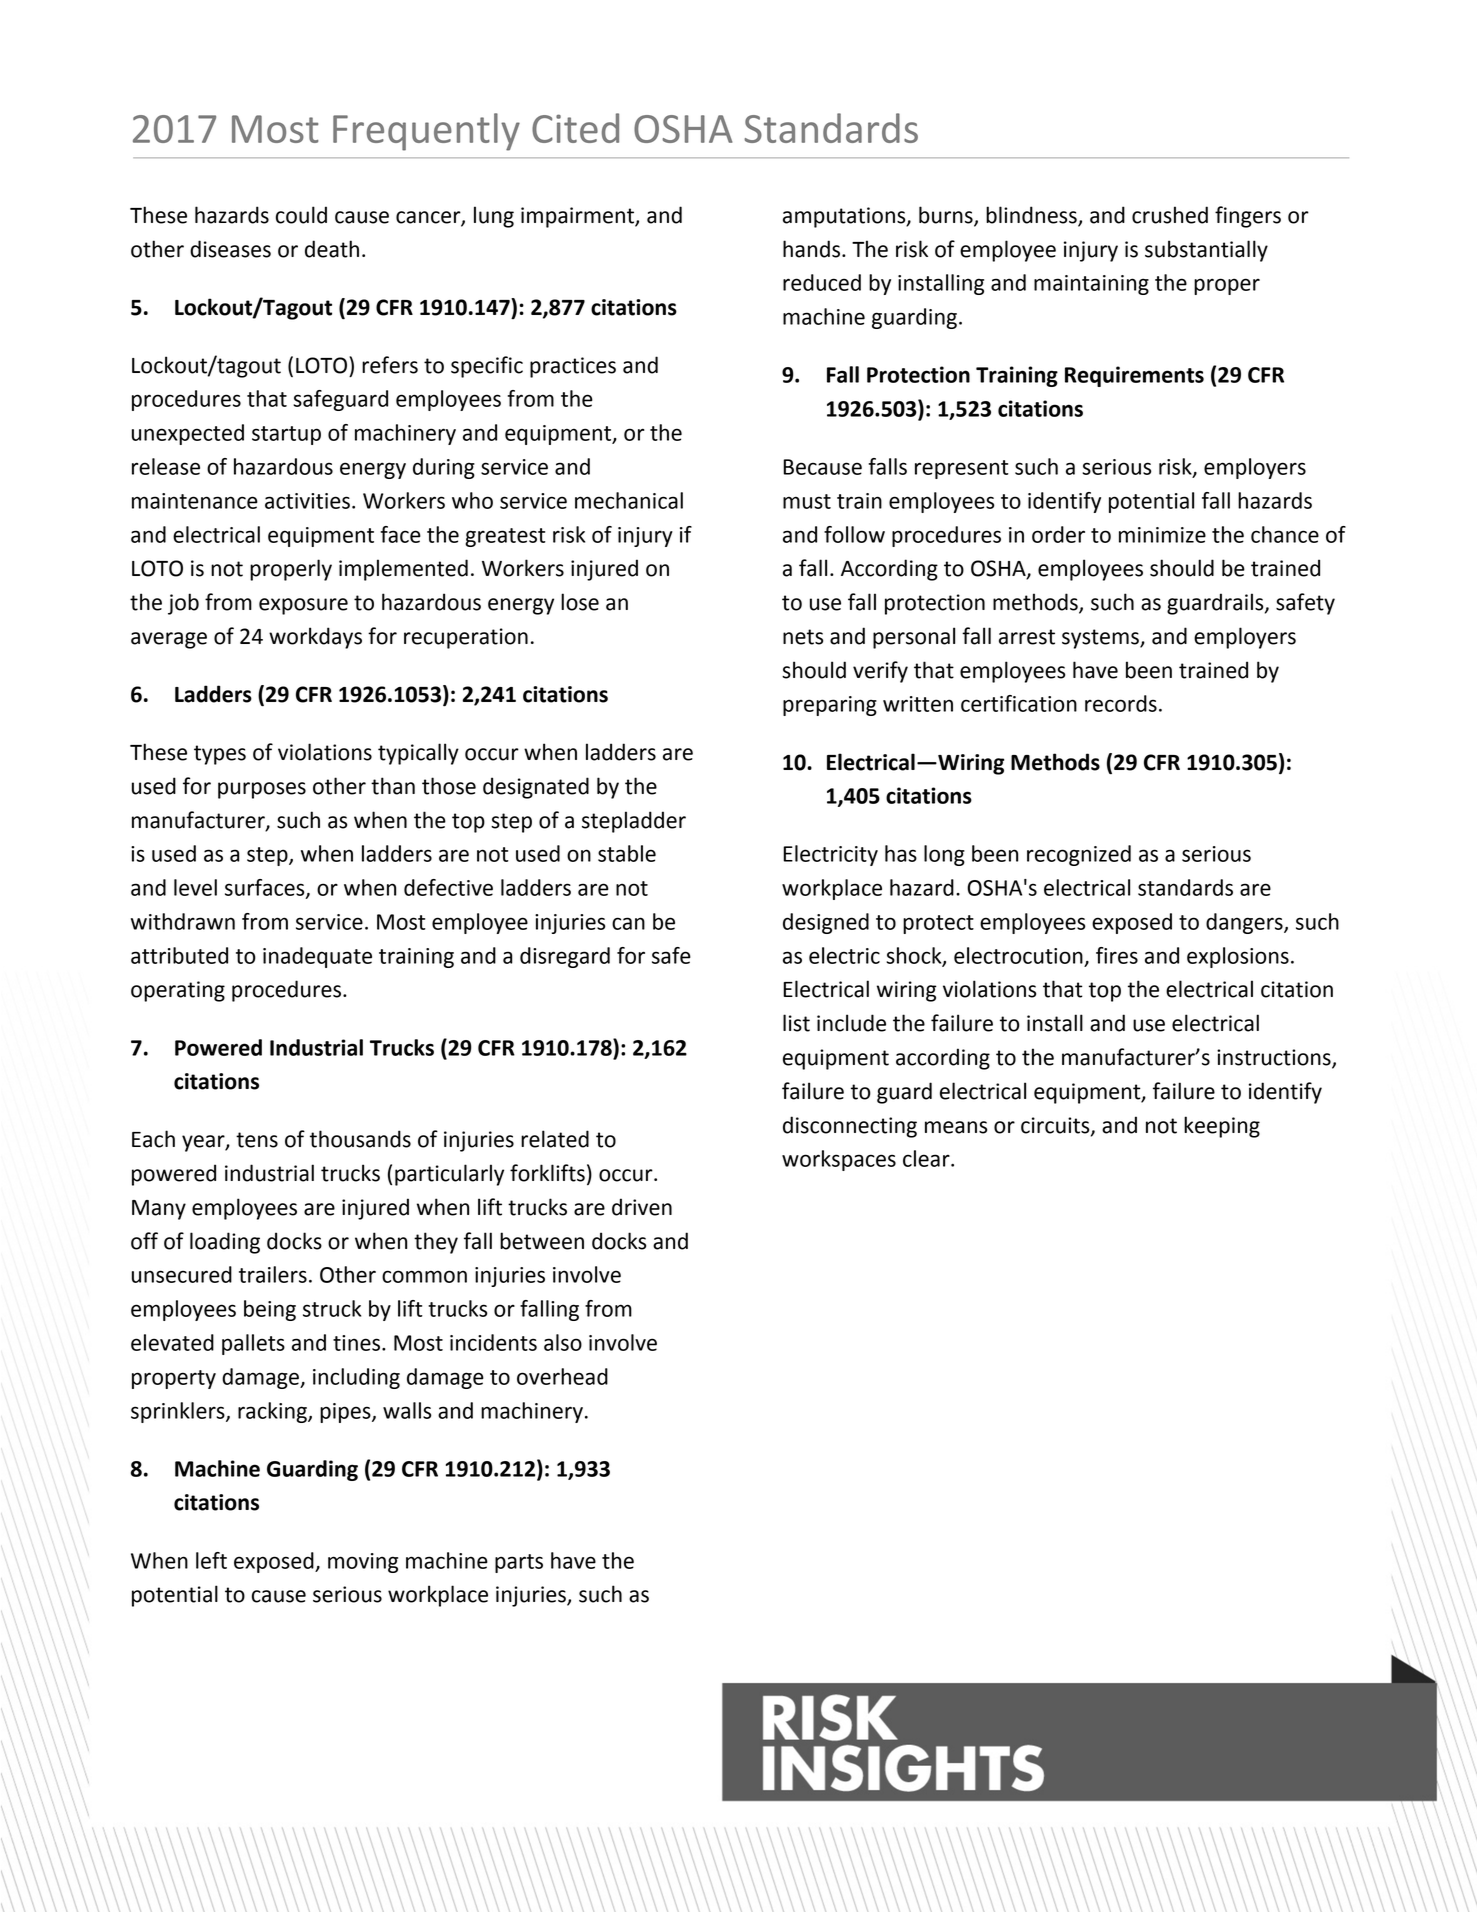 The image size is (1477, 1912). What do you see at coordinates (211, 1560) in the image?
I see `left` at bounding box center [211, 1560].
